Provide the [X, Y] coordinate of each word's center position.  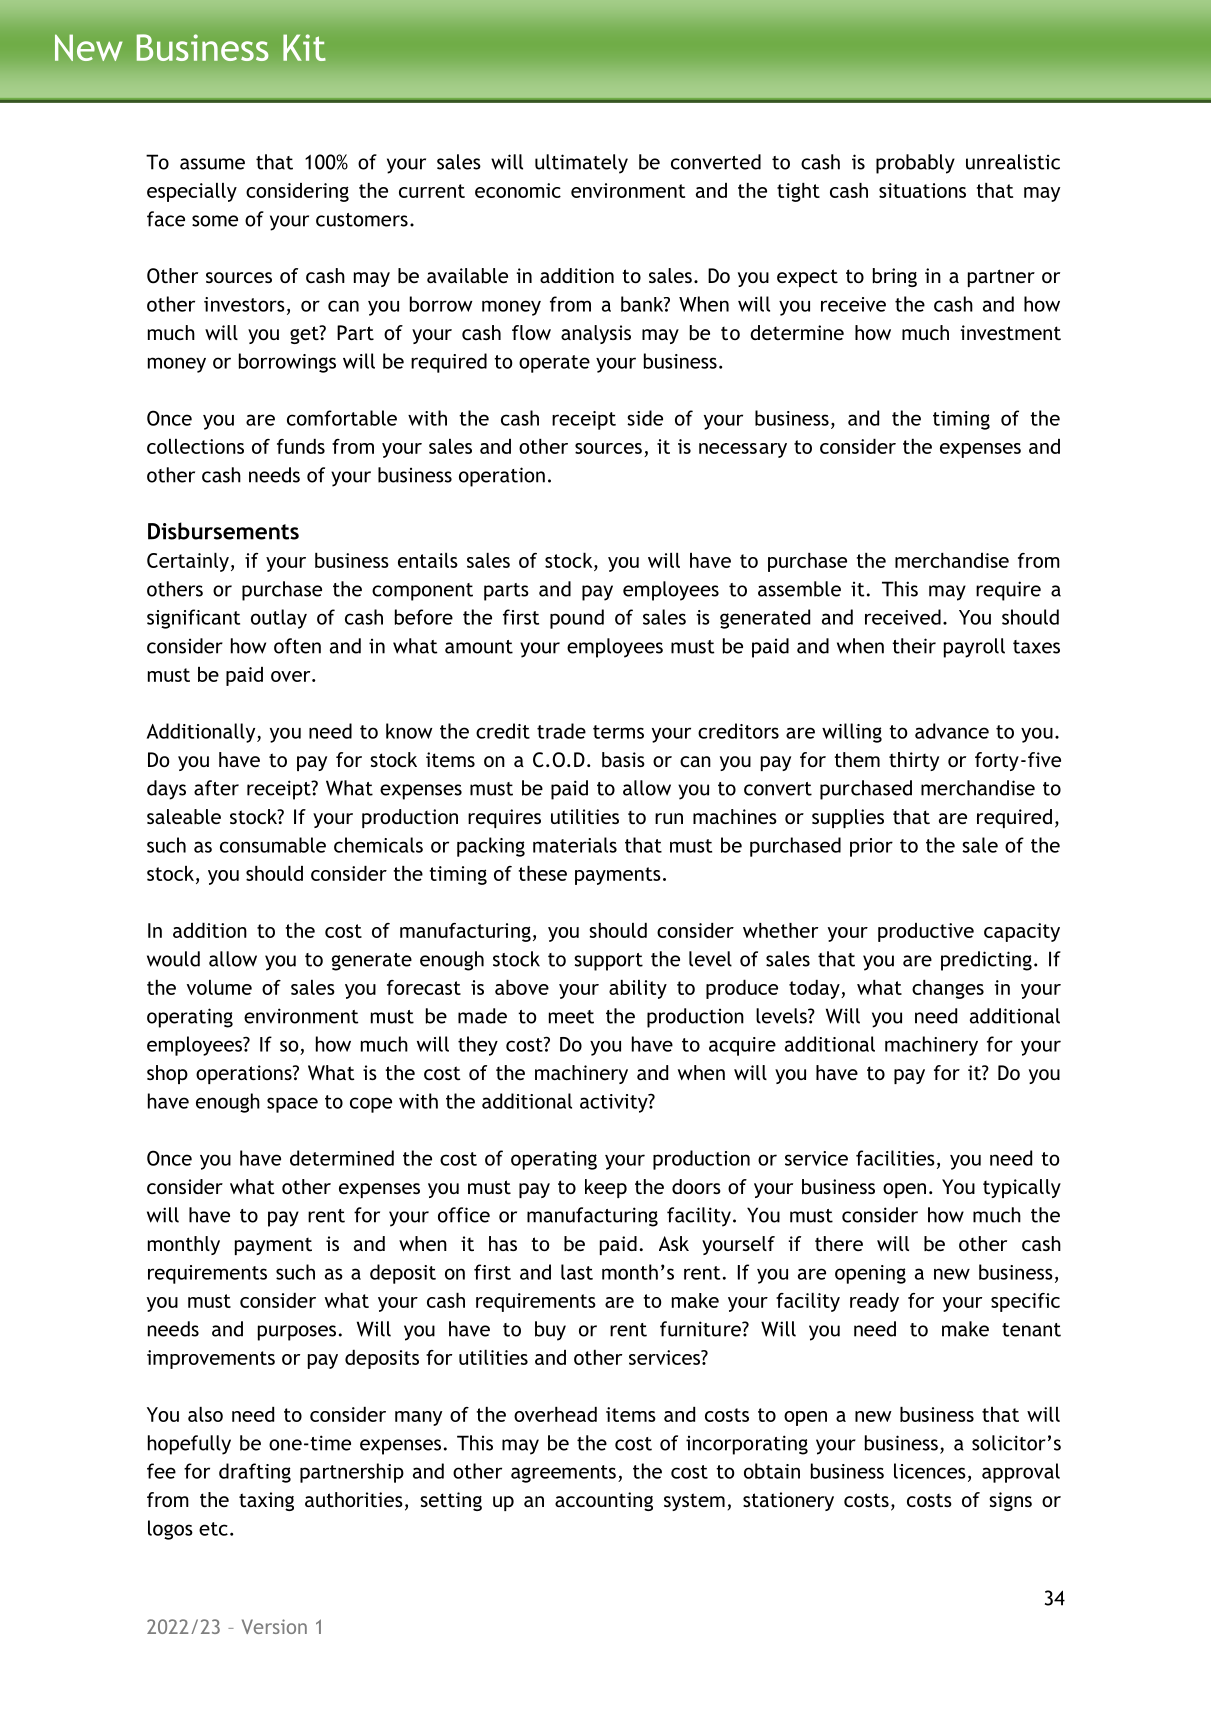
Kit [304, 47]
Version [274, 1626]
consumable [273, 845]
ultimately [581, 164]
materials [575, 845]
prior [871, 847]
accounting [604, 1501]
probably [915, 164]
